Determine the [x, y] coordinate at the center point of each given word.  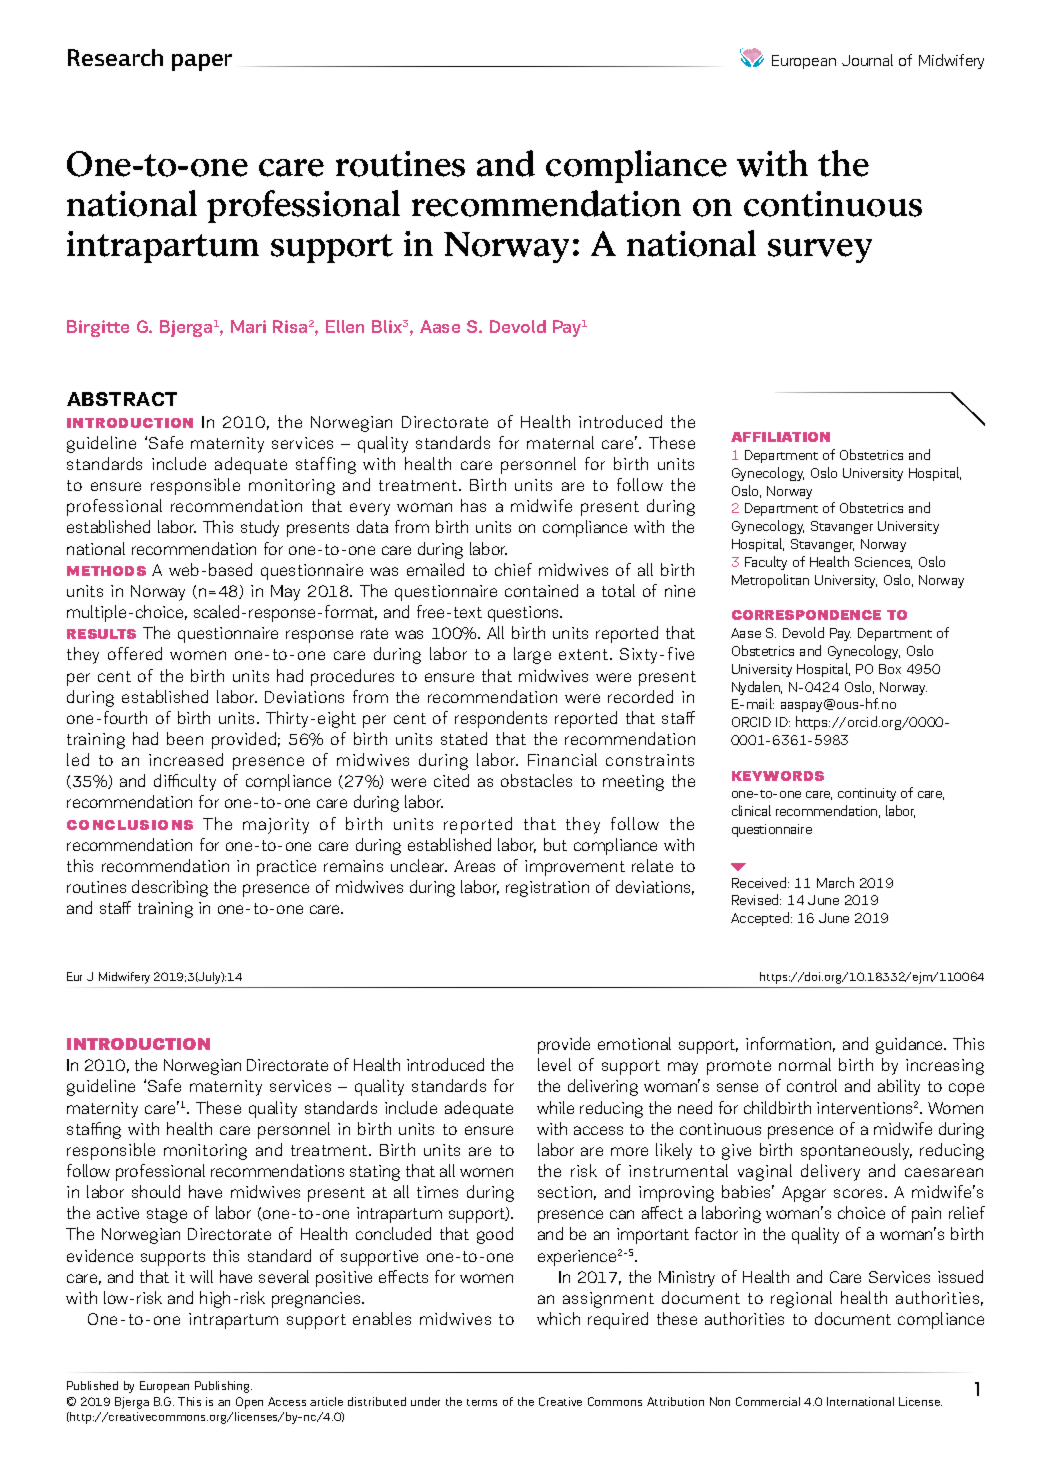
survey [820, 251]
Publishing [223, 1387]
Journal [867, 60]
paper [202, 62]
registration [547, 889]
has [473, 505]
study [260, 528]
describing [170, 888]
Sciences [883, 563]
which [558, 1318]
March [835, 882]
